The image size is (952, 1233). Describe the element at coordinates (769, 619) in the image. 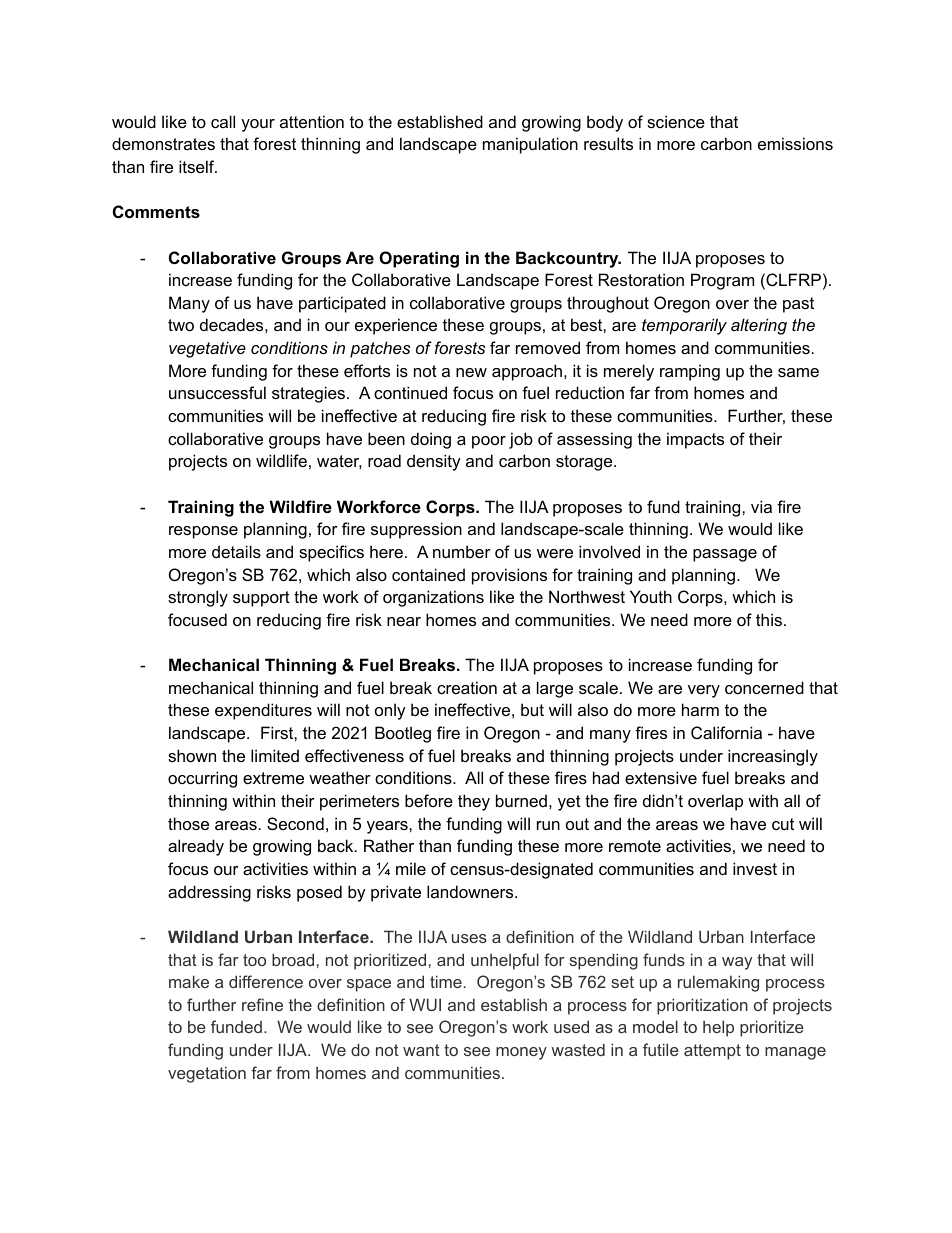

I see `this` at that location.
